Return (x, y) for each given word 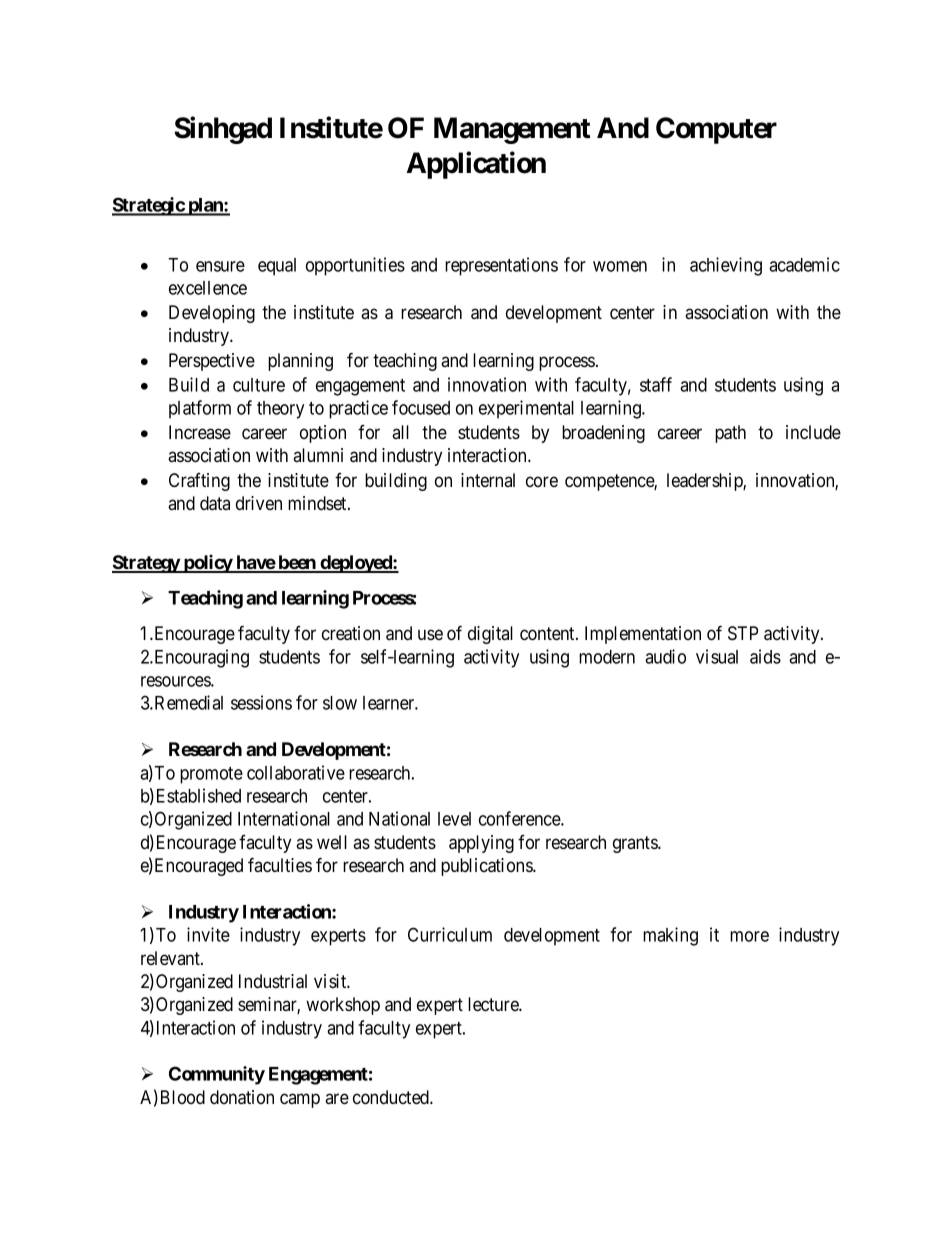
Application (476, 165)
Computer (716, 130)
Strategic (149, 206)
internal (488, 480)
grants (636, 844)
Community (217, 1075)
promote (211, 775)
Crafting (199, 482)
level (454, 819)
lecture (494, 1004)
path (730, 434)
